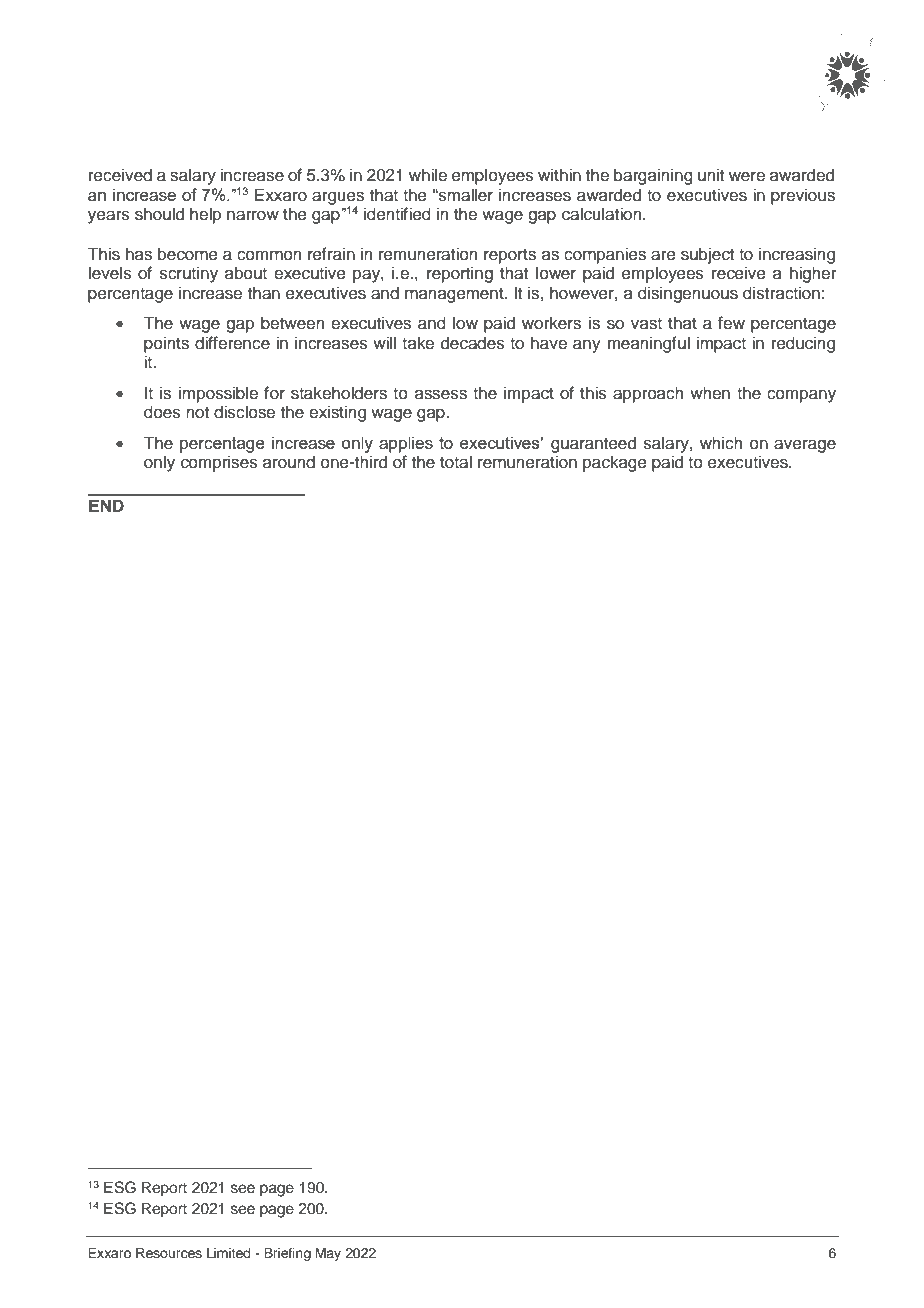  I want to click on Resources, so click(169, 1253).
